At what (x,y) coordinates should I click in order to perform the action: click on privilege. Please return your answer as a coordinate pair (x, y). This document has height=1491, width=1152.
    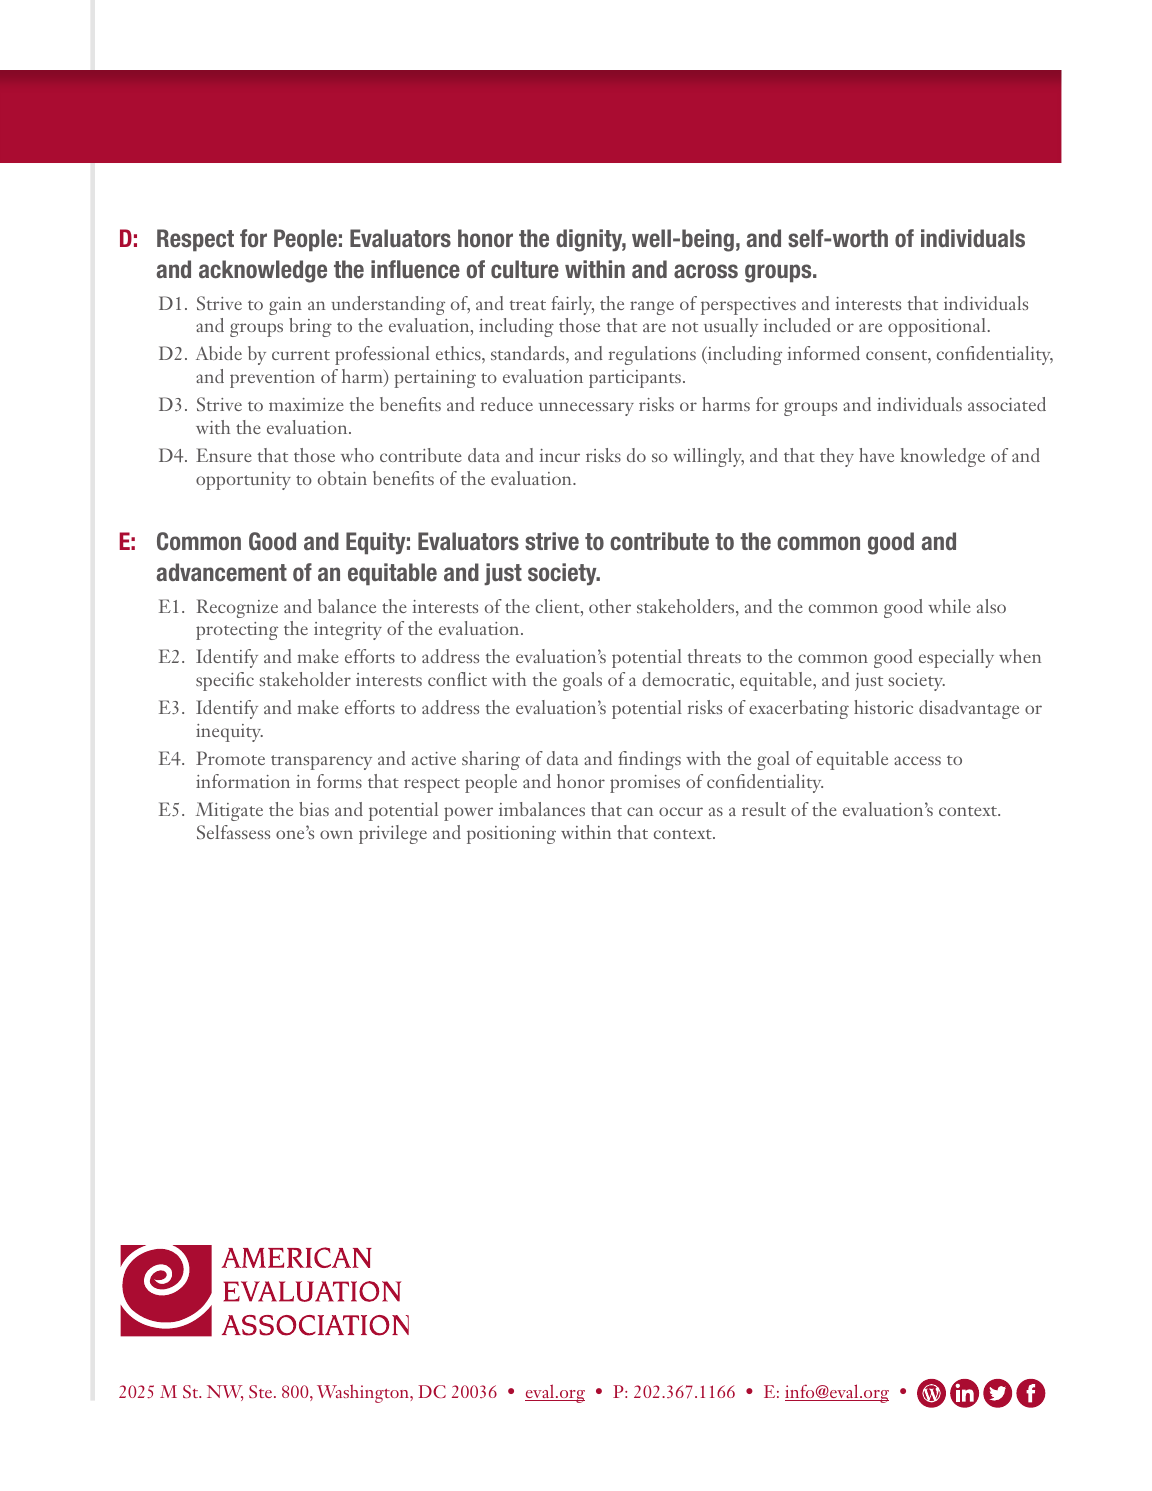
    Looking at the image, I should click on (393, 834).
